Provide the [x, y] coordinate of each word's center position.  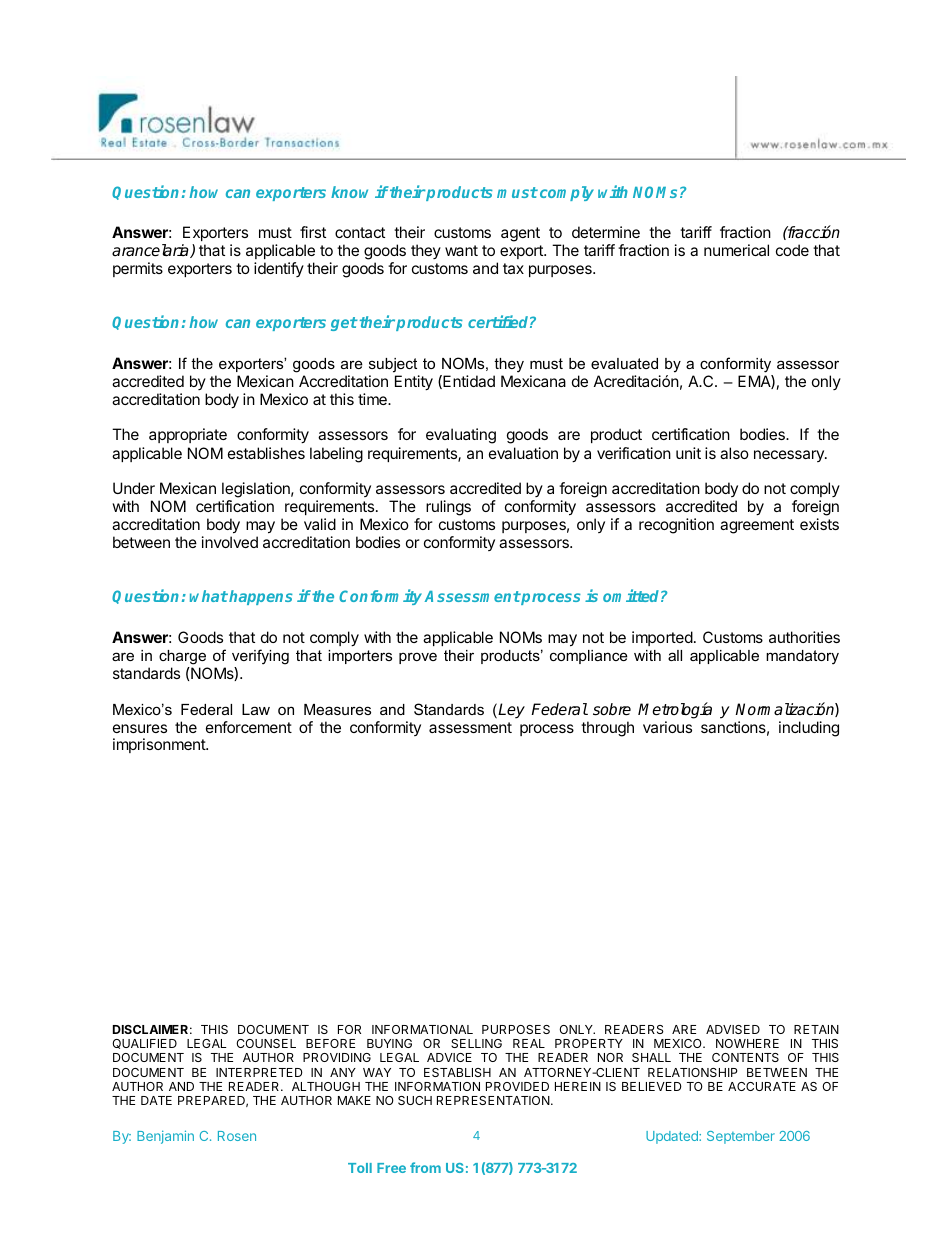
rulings [448, 508]
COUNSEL [266, 1043]
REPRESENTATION [494, 1100]
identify [279, 269]
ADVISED [733, 1029]
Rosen [237, 1136]
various [667, 727]
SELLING [476, 1043]
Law [256, 709]
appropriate [188, 435]
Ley [511, 711]
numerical [736, 250]
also [734, 453]
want [461, 250]
